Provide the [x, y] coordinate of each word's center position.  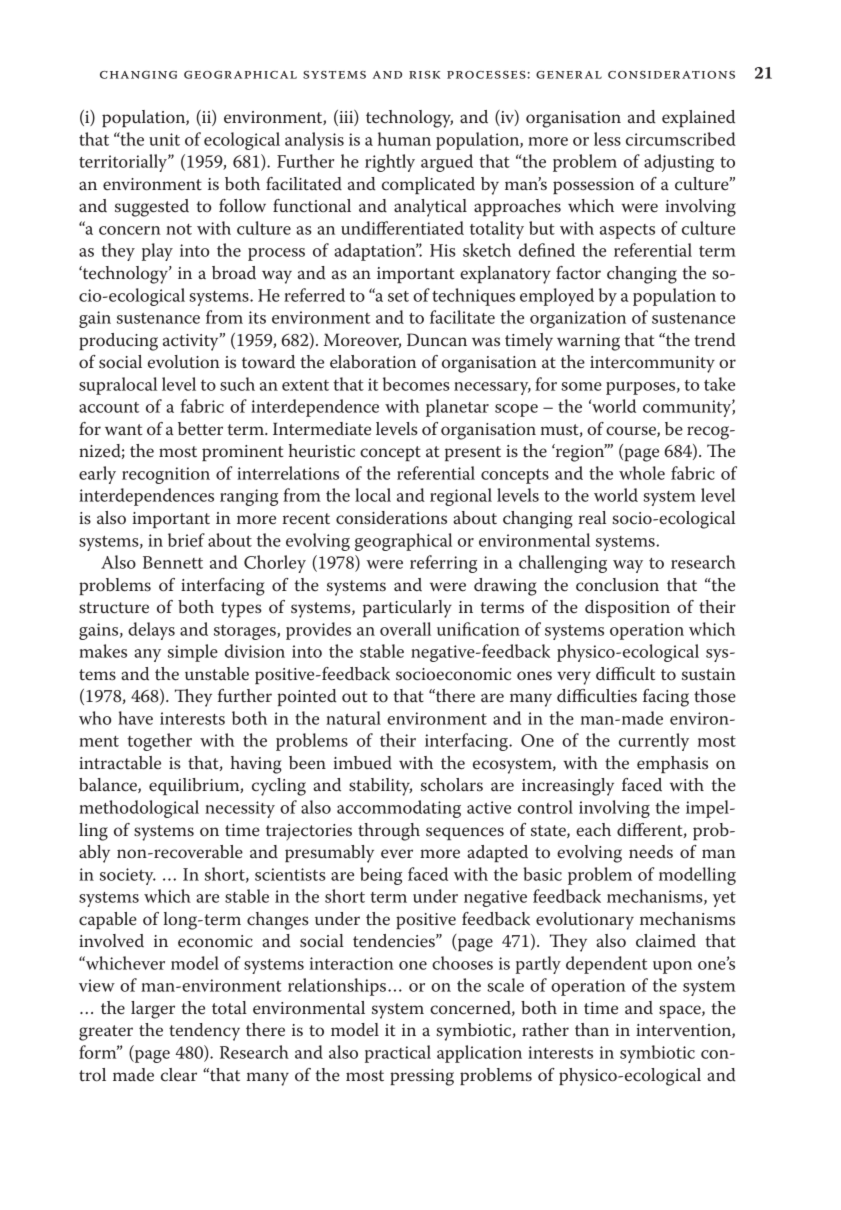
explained [698, 118]
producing [118, 342]
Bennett [173, 562]
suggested [152, 208]
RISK [424, 75]
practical [398, 1054]
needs [651, 852]
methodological [139, 809]
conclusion [617, 585]
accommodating [399, 809]
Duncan [437, 340]
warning [588, 342]
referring [443, 564]
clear [179, 1075]
